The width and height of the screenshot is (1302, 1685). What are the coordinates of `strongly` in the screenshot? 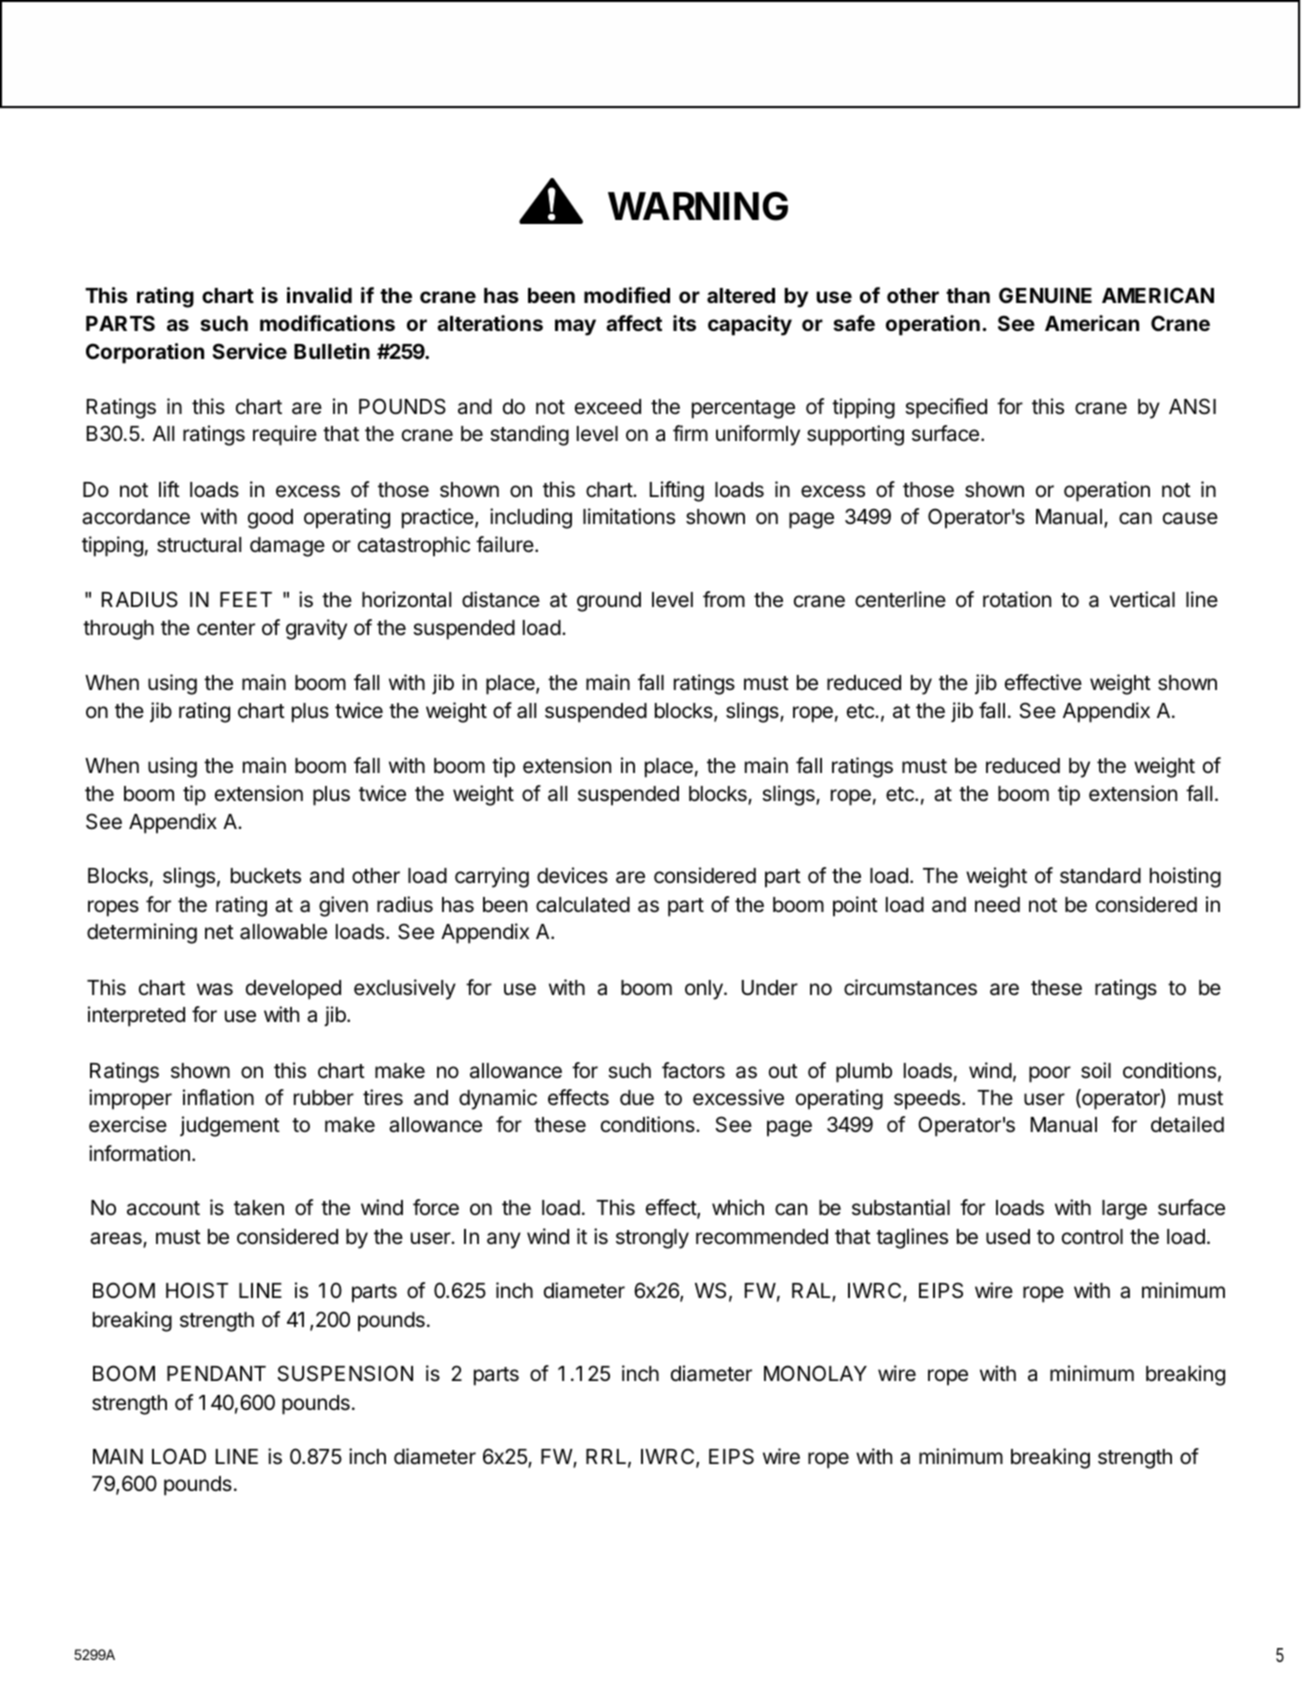 It's located at (652, 1239).
